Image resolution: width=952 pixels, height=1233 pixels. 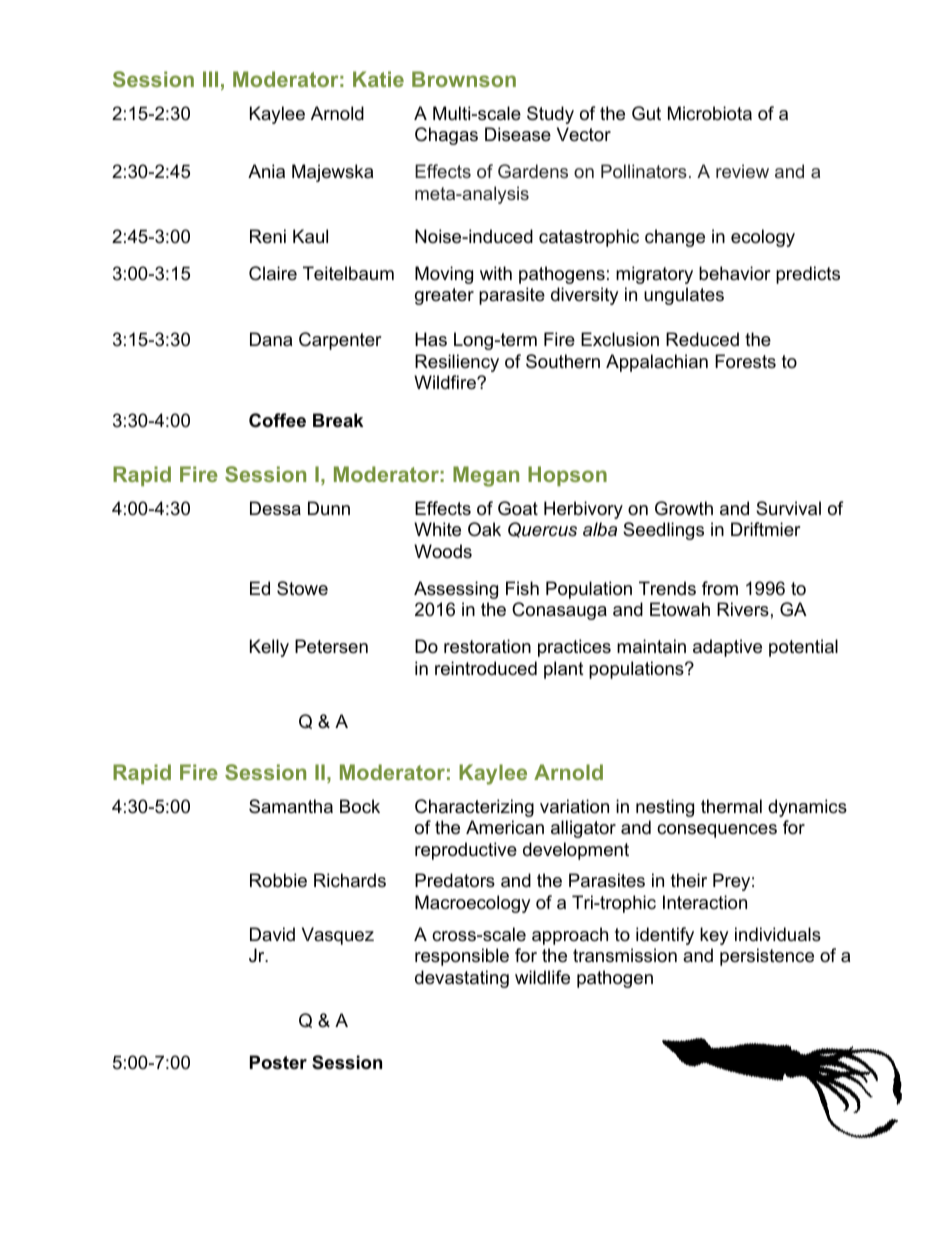 I want to click on Fish, so click(x=522, y=588).
